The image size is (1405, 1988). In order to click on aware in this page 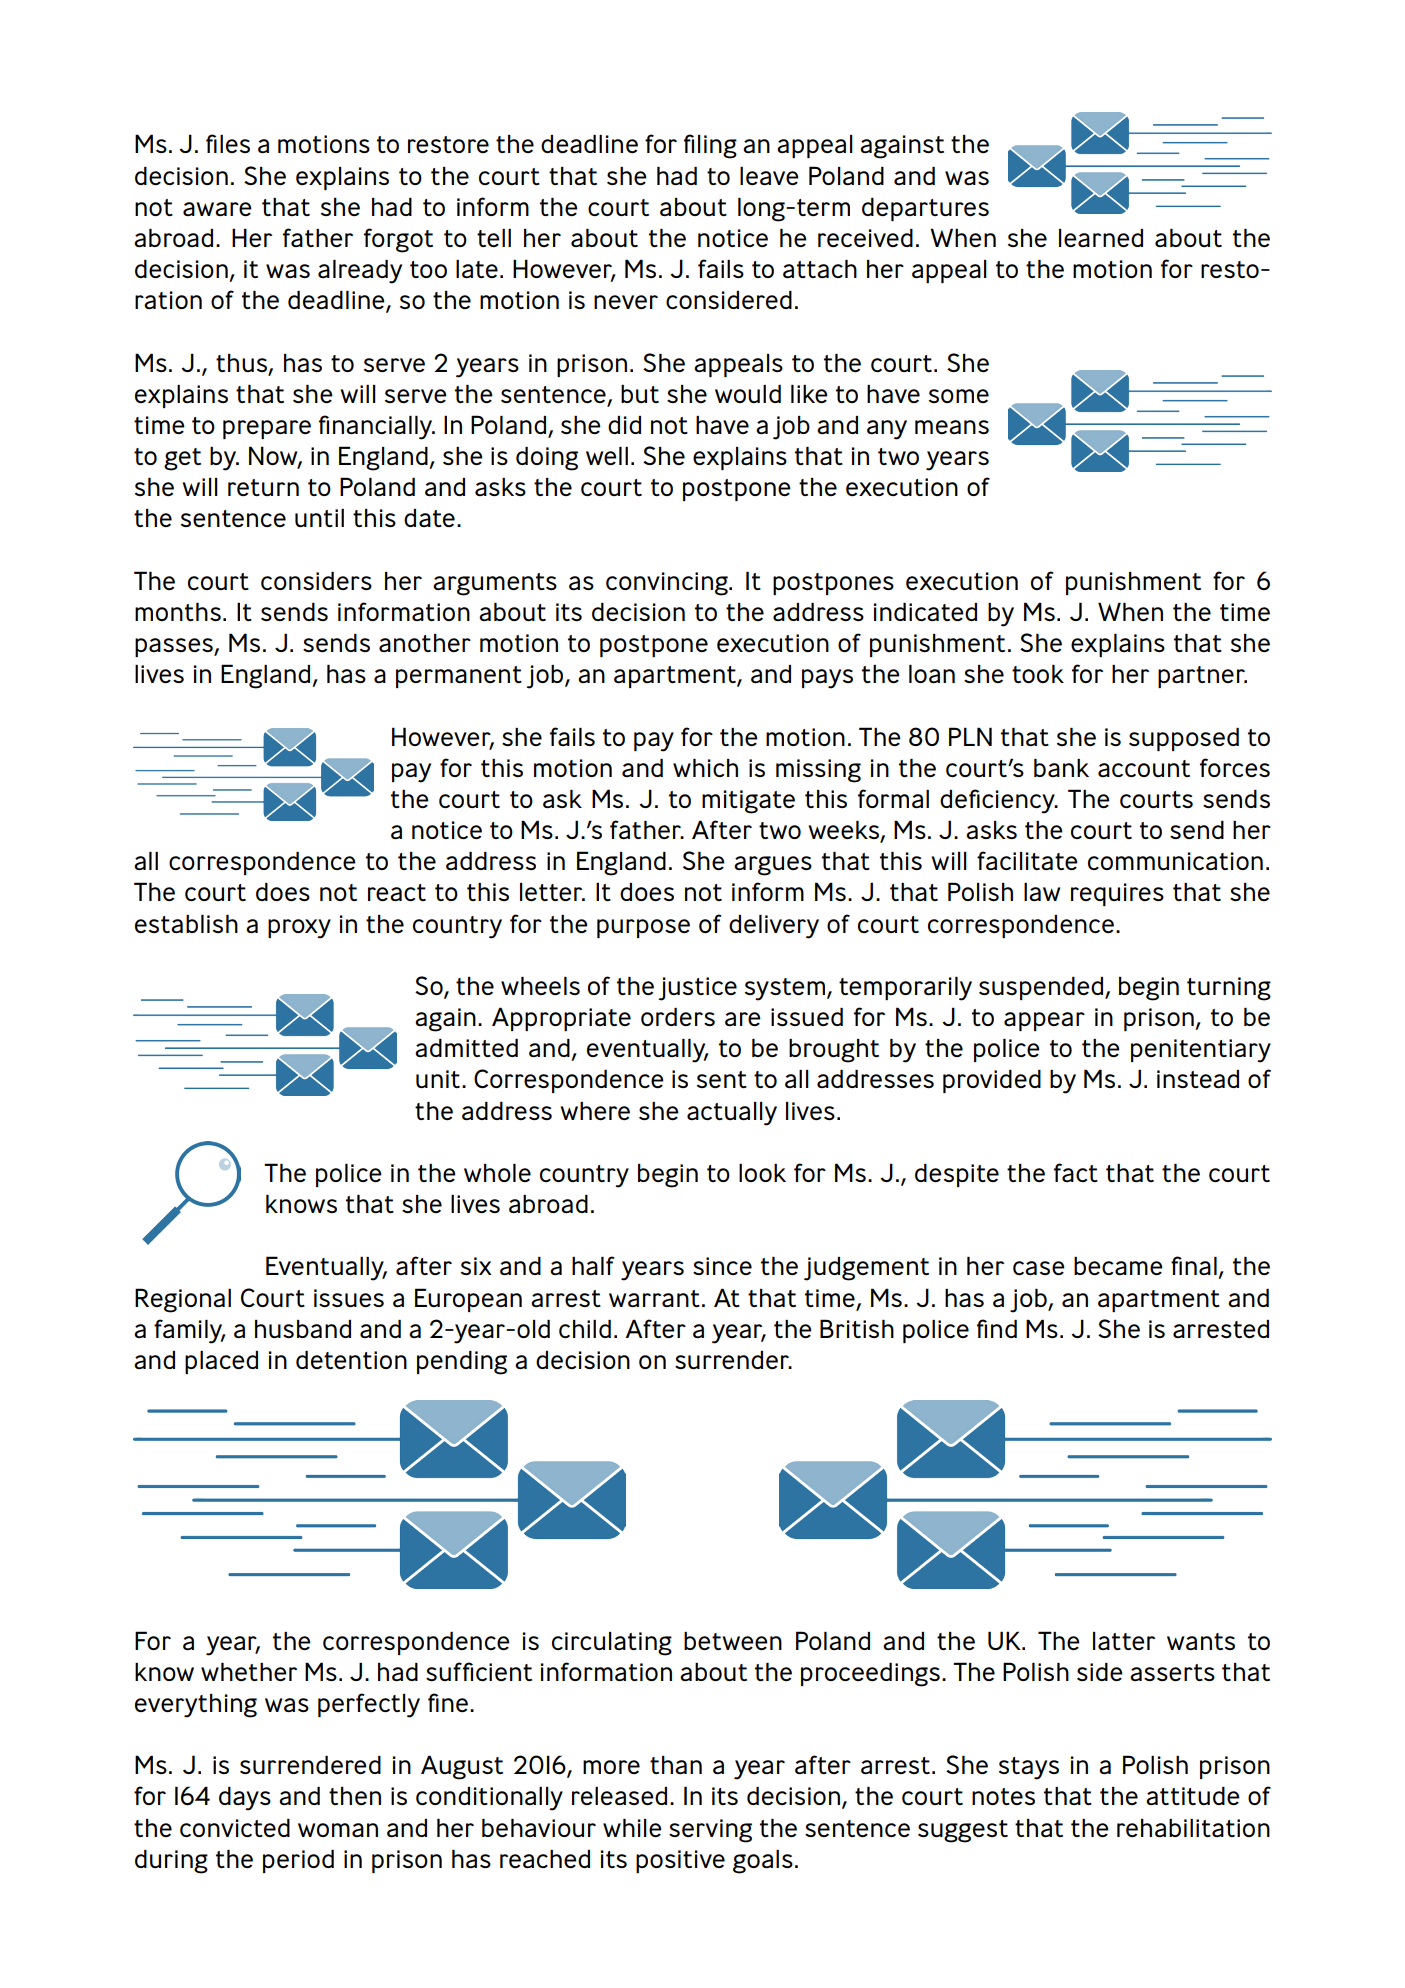, I will do `click(217, 209)`.
